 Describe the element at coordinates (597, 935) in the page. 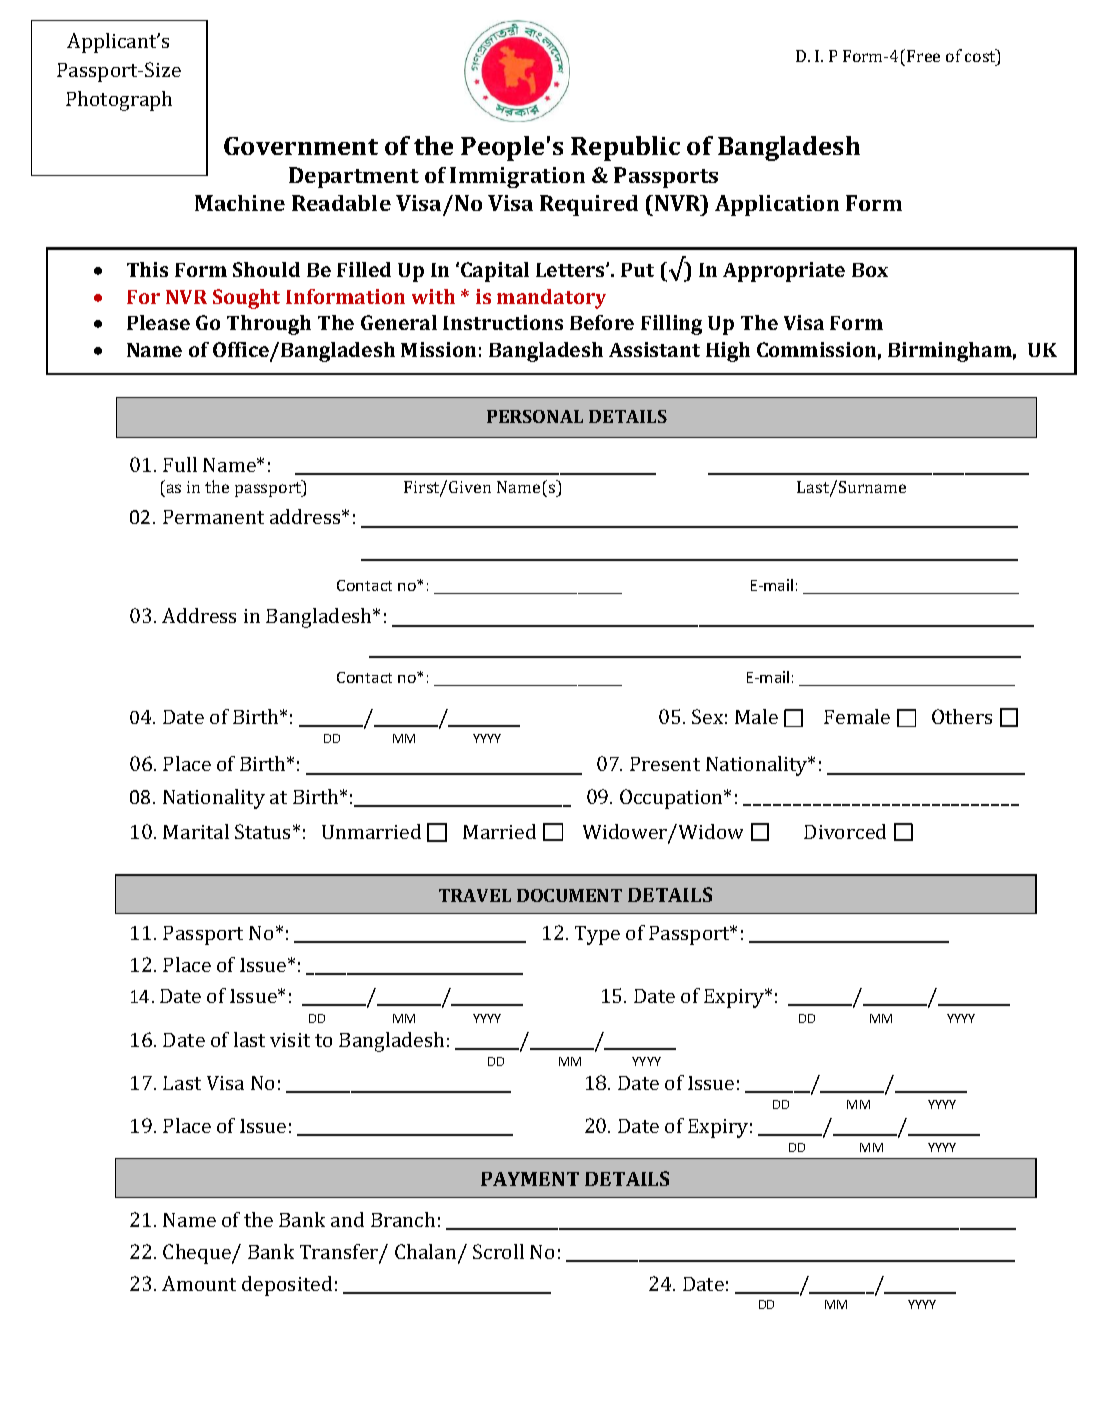

I see `Type` at that location.
